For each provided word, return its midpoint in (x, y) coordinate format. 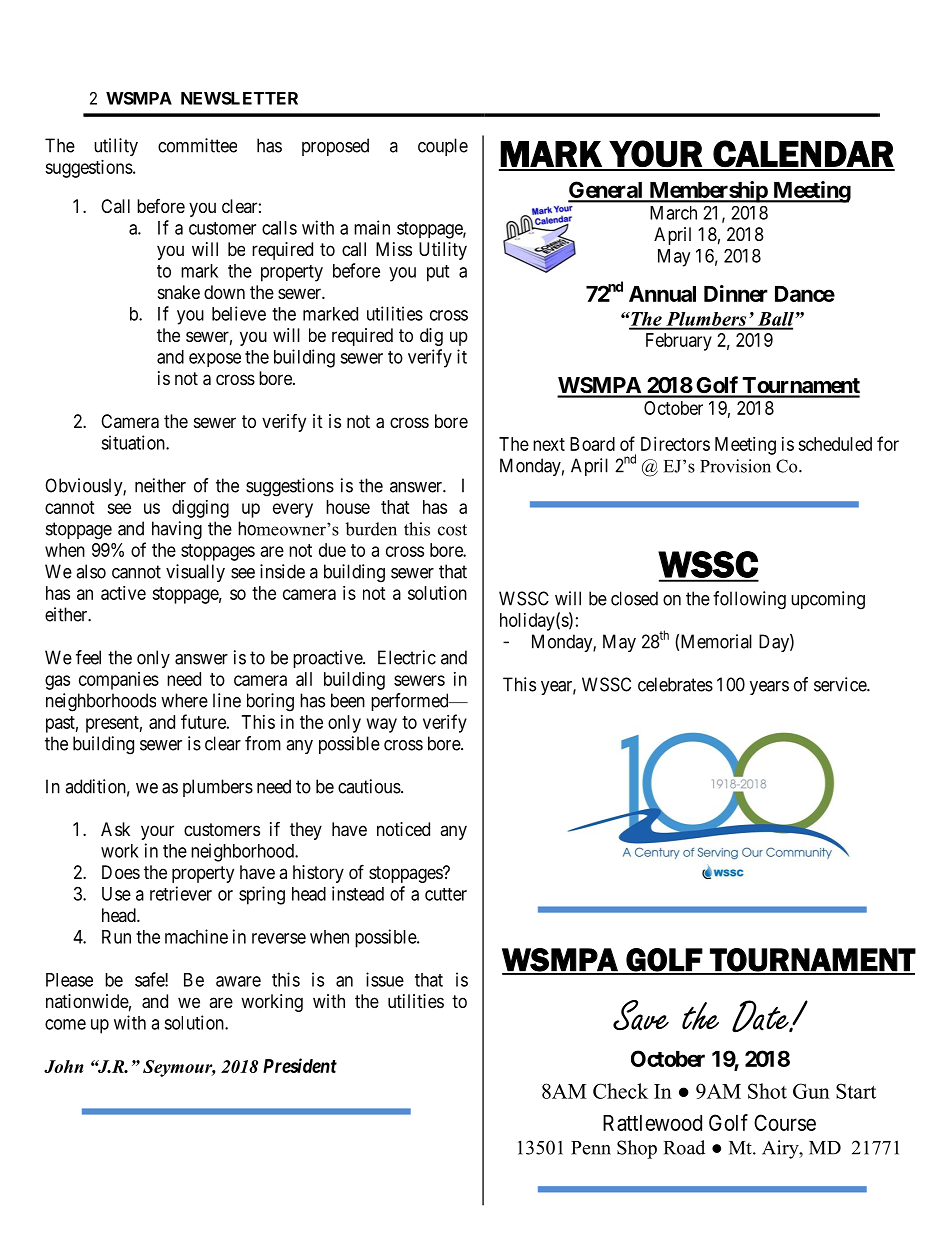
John (64, 1066)
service (841, 684)
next (549, 444)
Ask (115, 829)
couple (443, 147)
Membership (708, 192)
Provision (735, 466)
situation (134, 442)
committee (197, 145)
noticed (403, 829)
